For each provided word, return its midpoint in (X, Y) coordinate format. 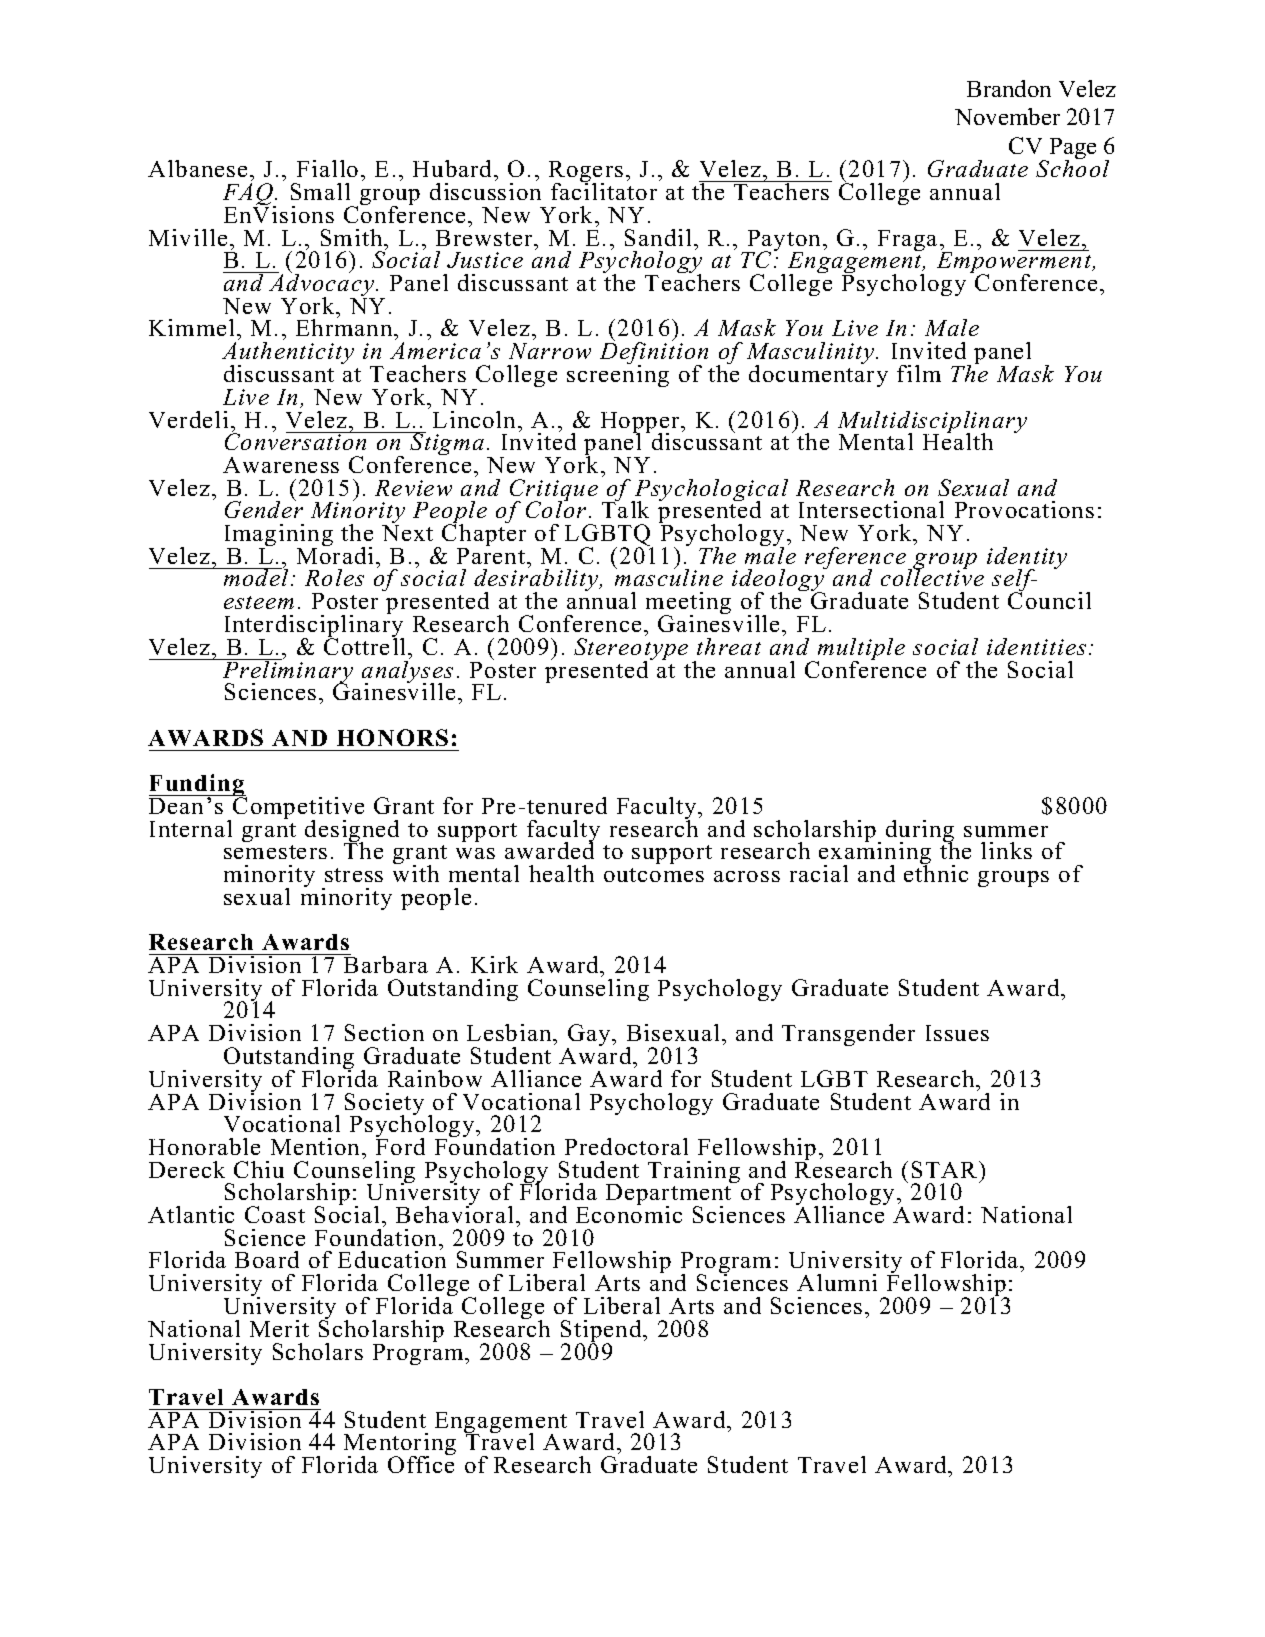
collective (932, 576)
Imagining (279, 536)
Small (320, 191)
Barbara (385, 963)
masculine (669, 576)
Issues (957, 1033)
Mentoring (400, 1446)
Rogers (586, 173)
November (1007, 116)
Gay (590, 1037)
